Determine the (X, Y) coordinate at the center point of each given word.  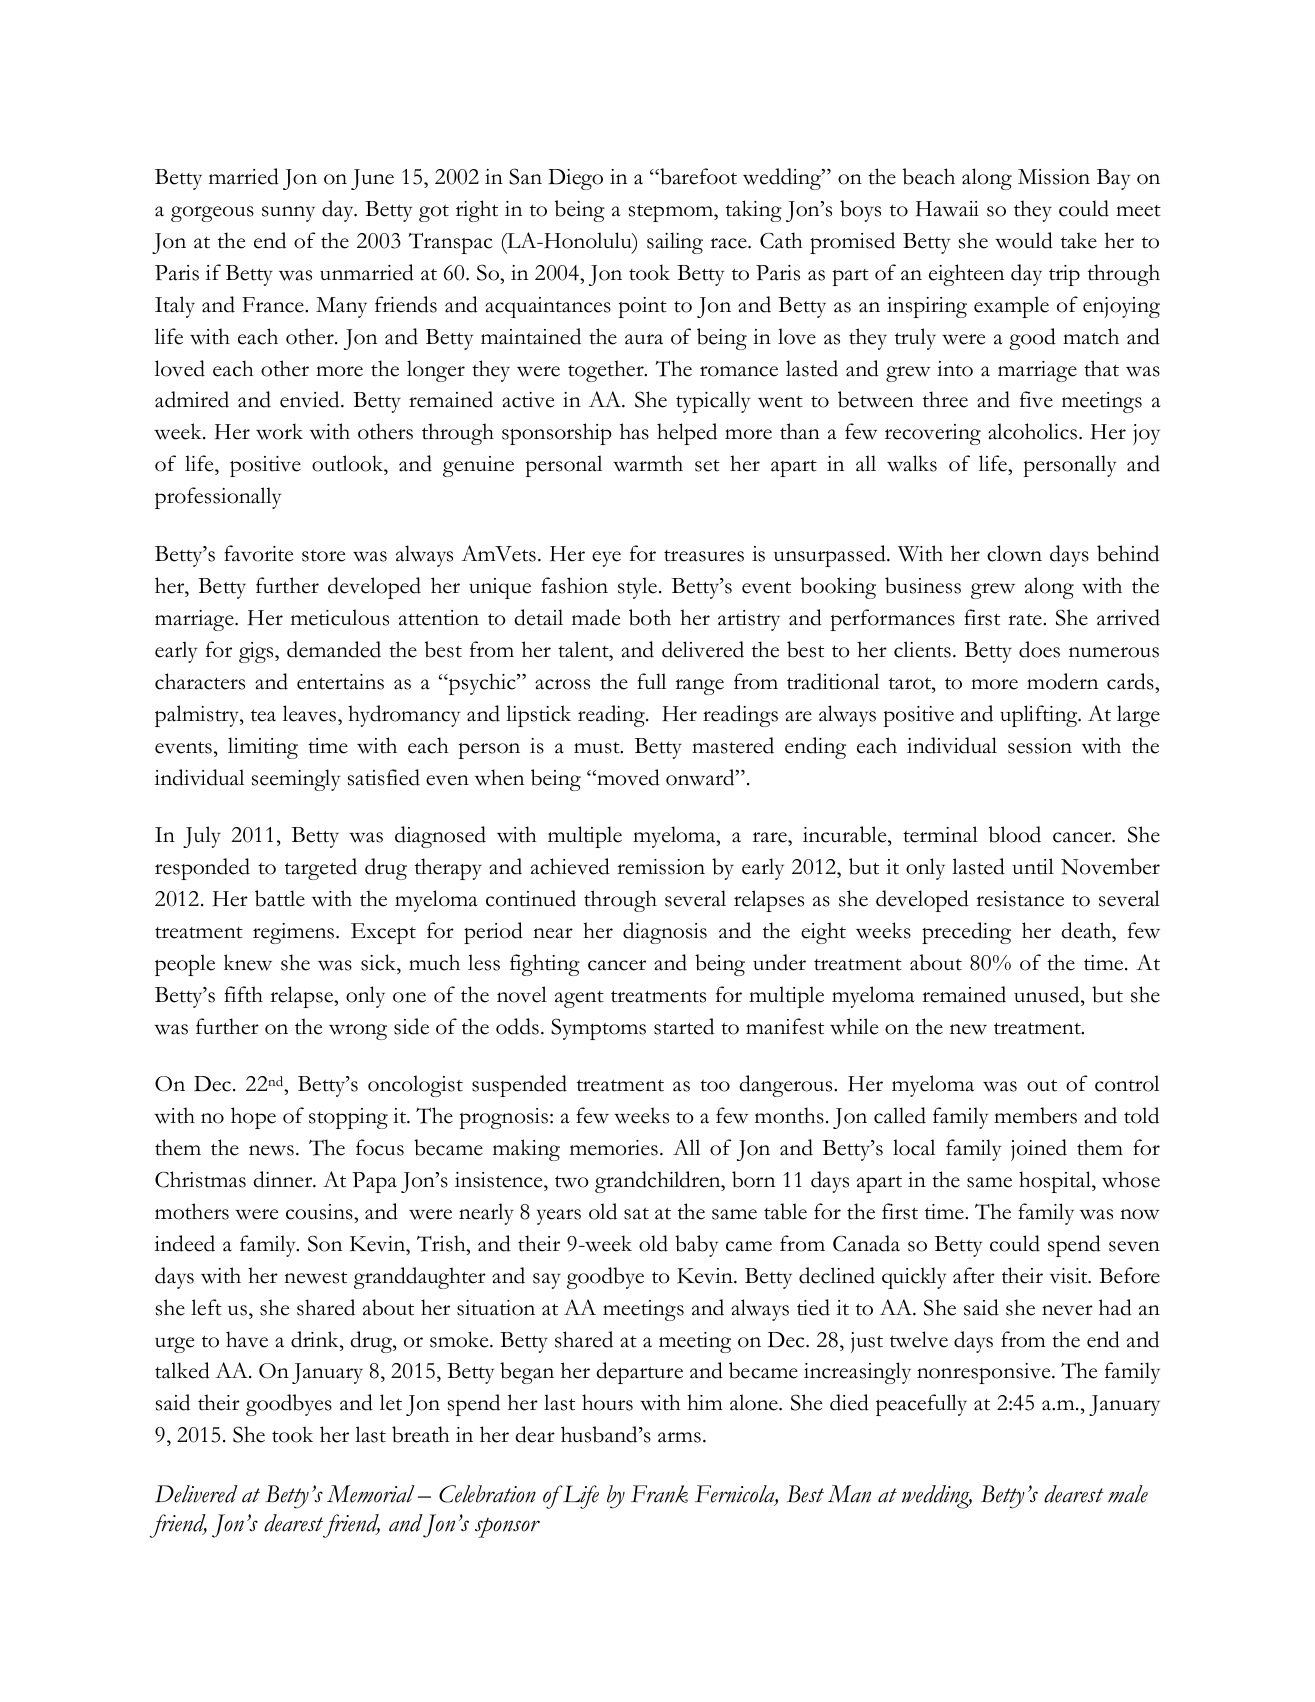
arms (679, 1437)
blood (1015, 834)
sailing (675, 243)
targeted (321, 869)
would (1024, 240)
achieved (570, 866)
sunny (288, 214)
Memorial (371, 1494)
